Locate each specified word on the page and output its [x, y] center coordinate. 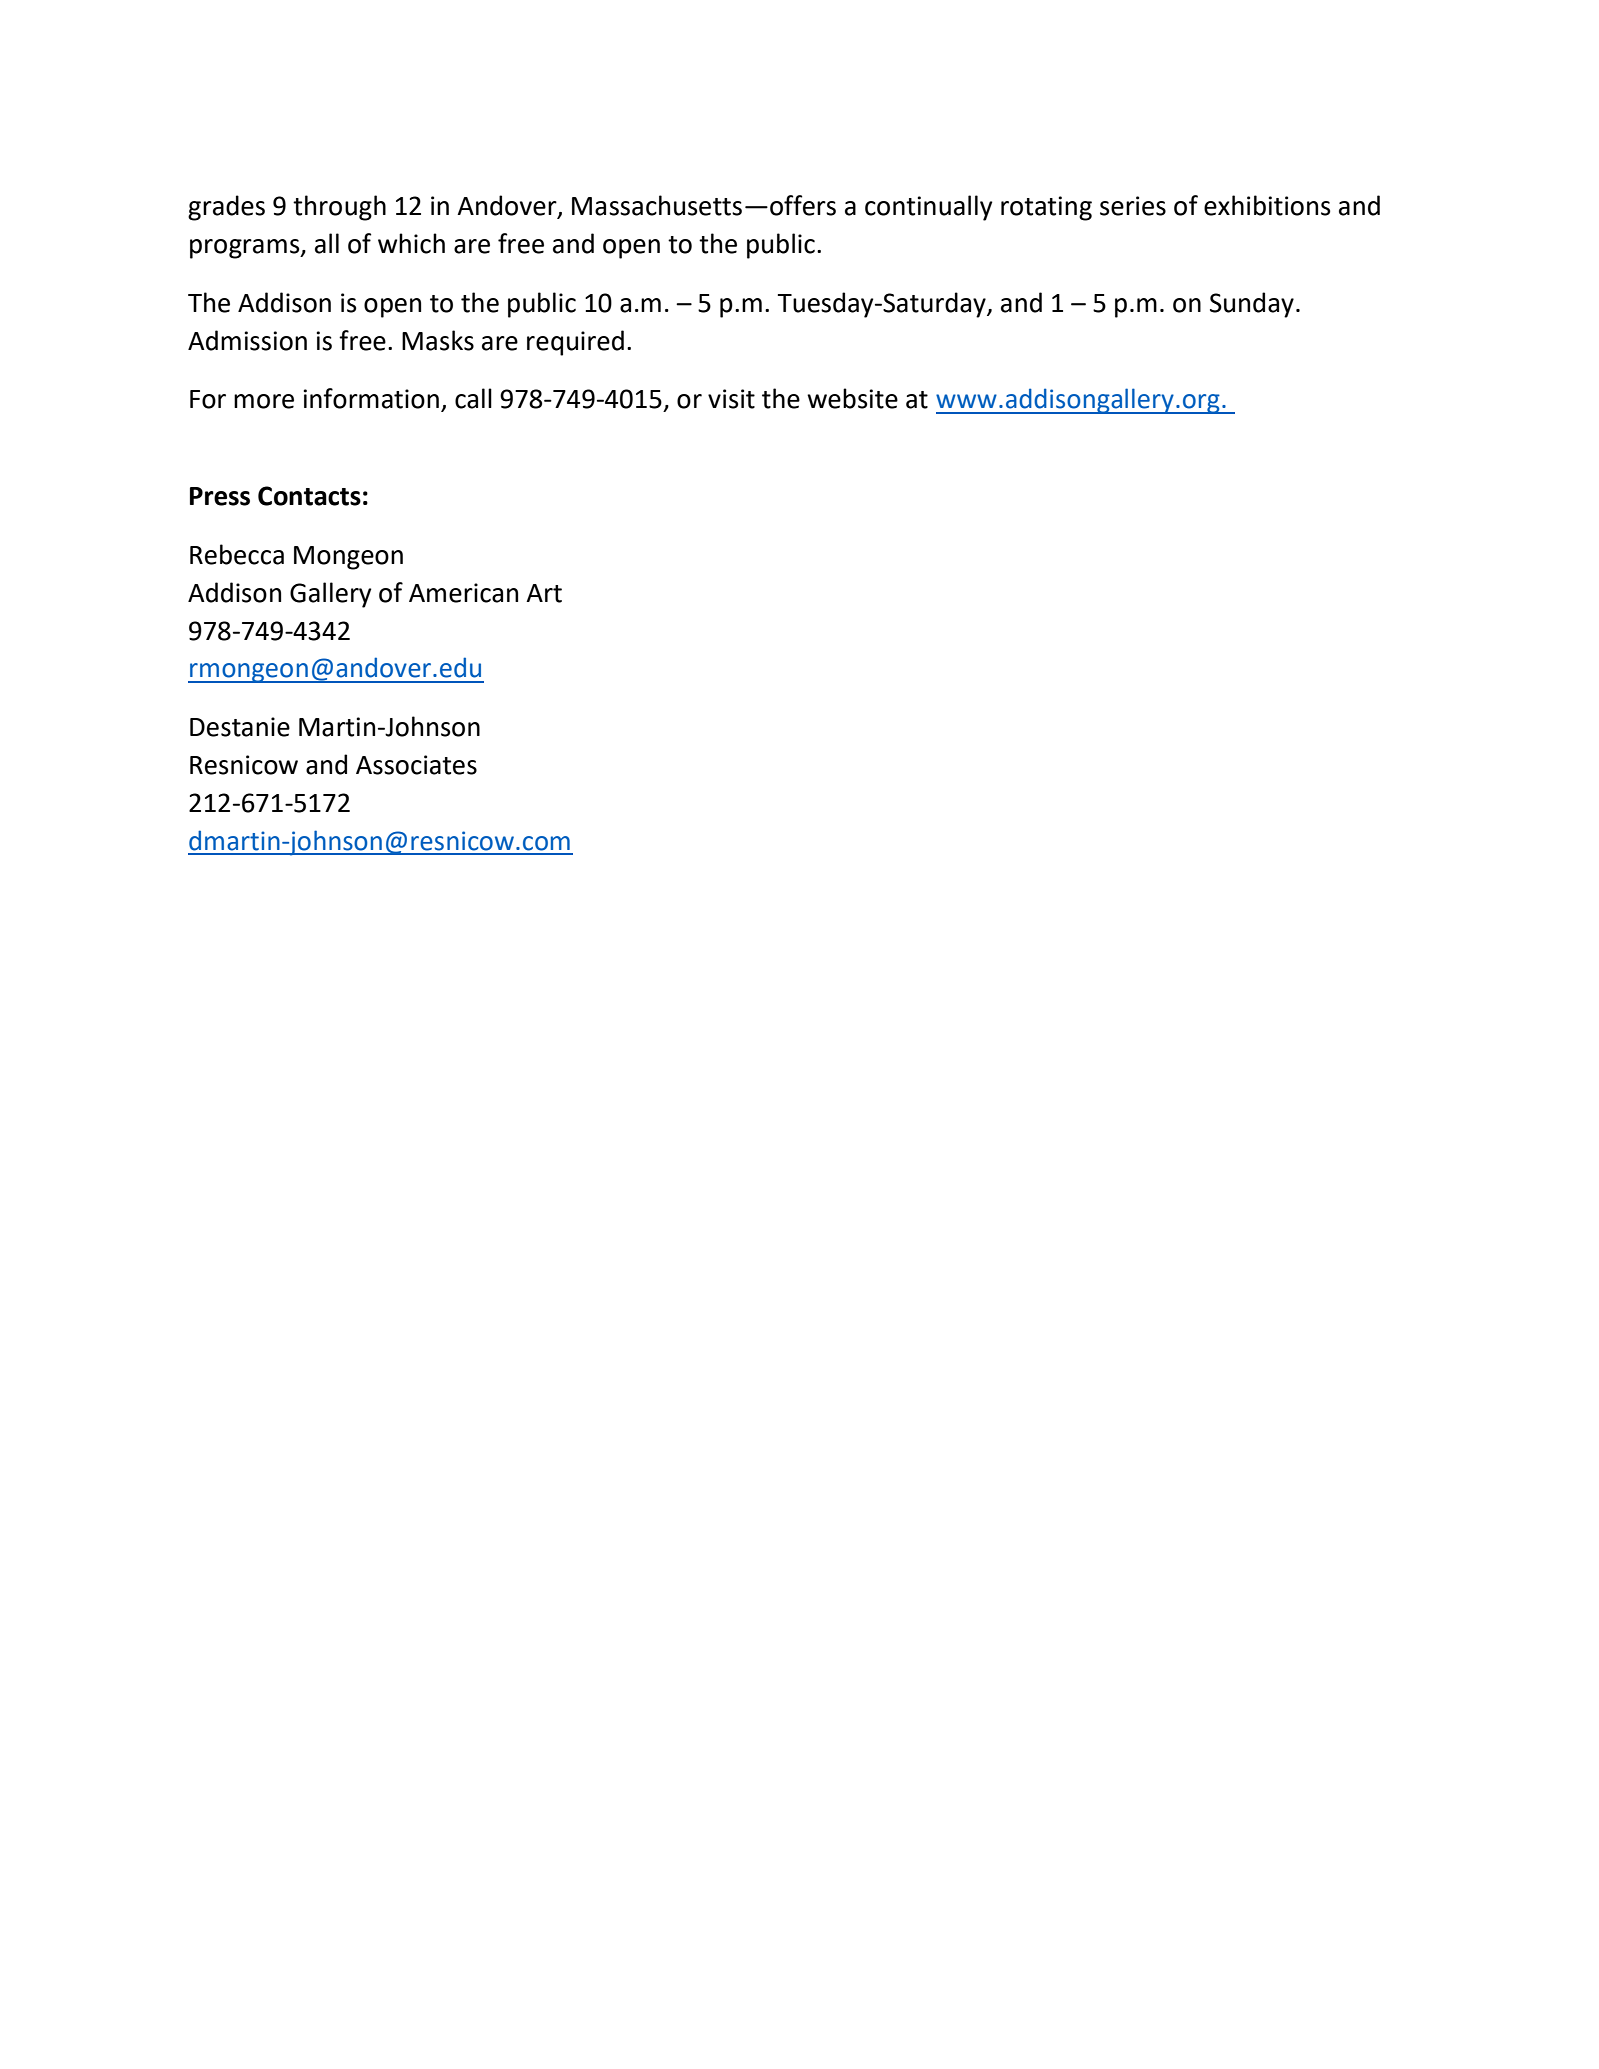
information [371, 398]
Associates [416, 765]
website [852, 398]
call [473, 398]
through [339, 208]
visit [731, 399]
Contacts [309, 496]
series [1133, 206]
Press [220, 496]
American [463, 593]
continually [929, 208]
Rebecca [237, 554]
